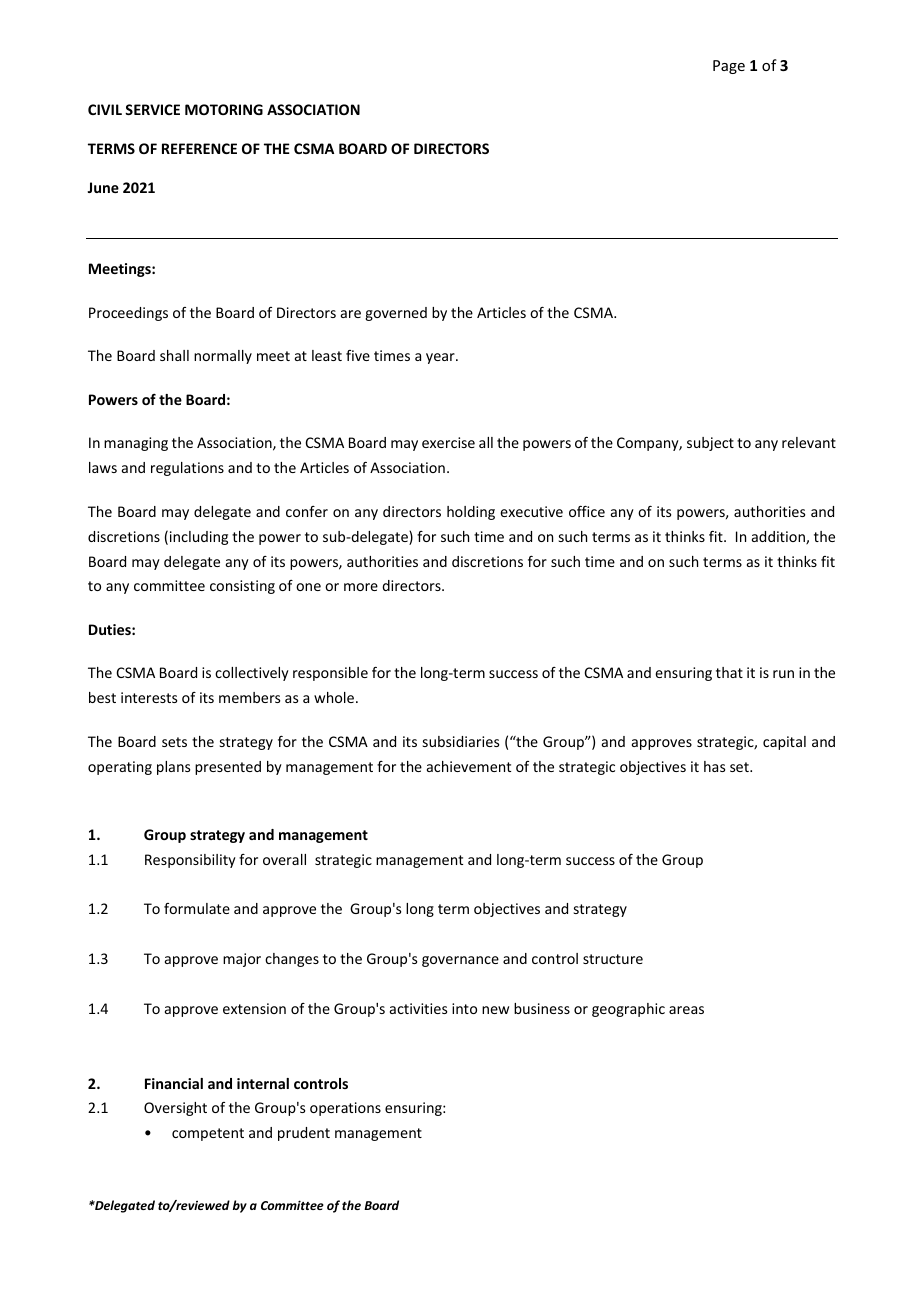  I want to click on subject, so click(710, 444).
